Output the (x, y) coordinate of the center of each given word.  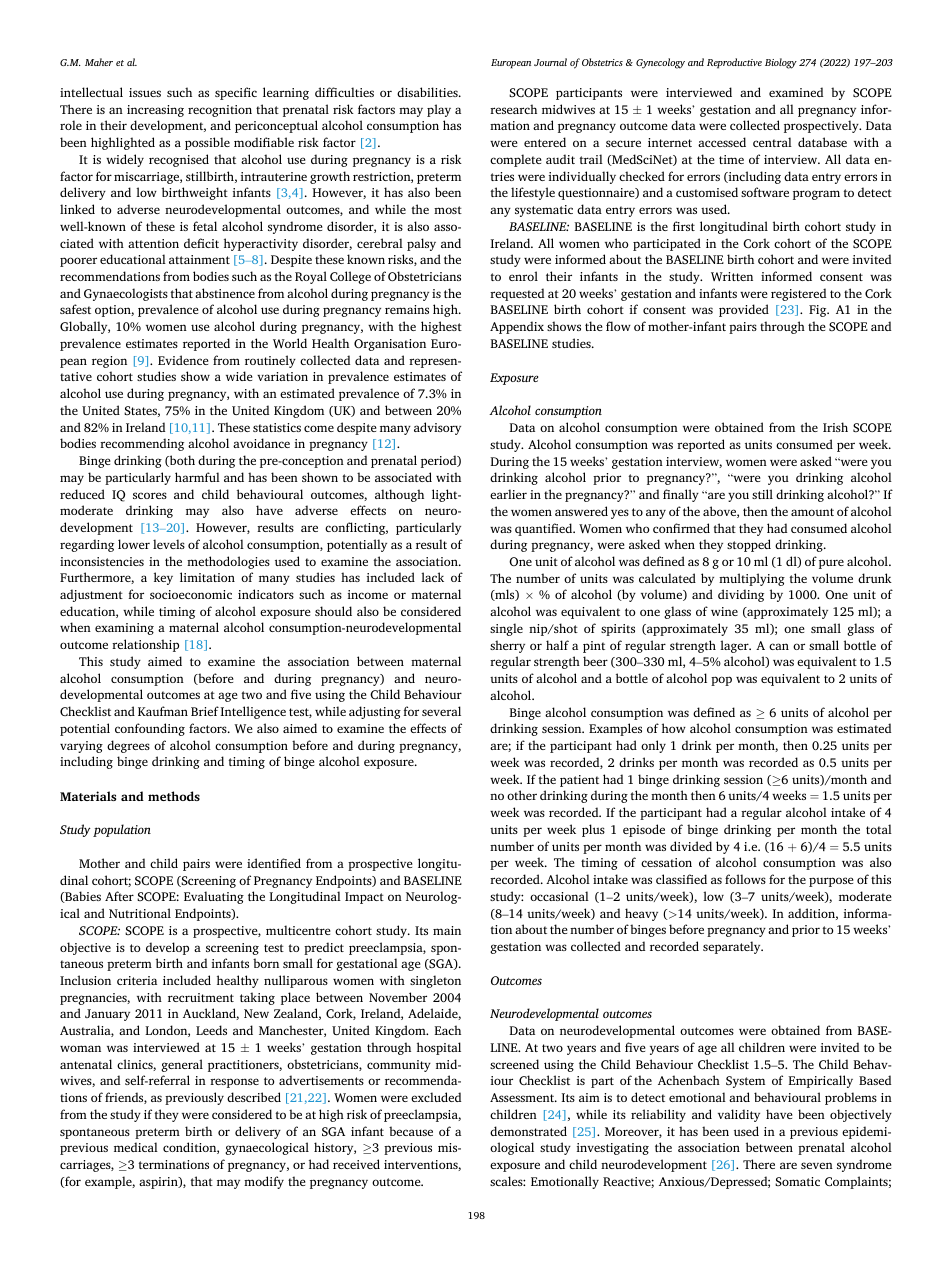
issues (145, 92)
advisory (437, 428)
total (879, 829)
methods (174, 796)
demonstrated (528, 1131)
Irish (835, 427)
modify (264, 1182)
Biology (781, 63)
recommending (142, 444)
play (439, 110)
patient (579, 781)
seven (817, 1165)
